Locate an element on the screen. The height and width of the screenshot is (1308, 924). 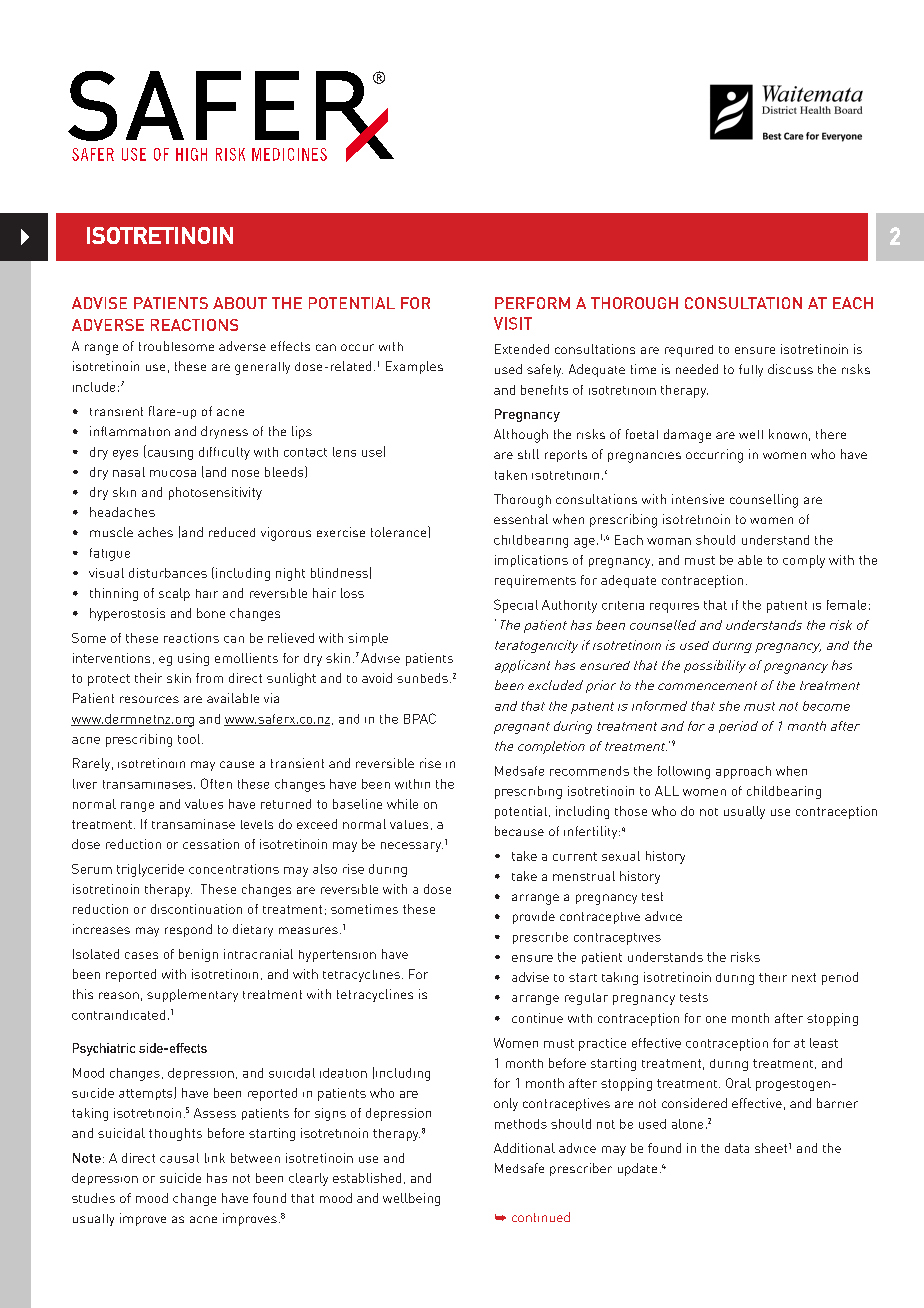
provide is located at coordinates (534, 917).
